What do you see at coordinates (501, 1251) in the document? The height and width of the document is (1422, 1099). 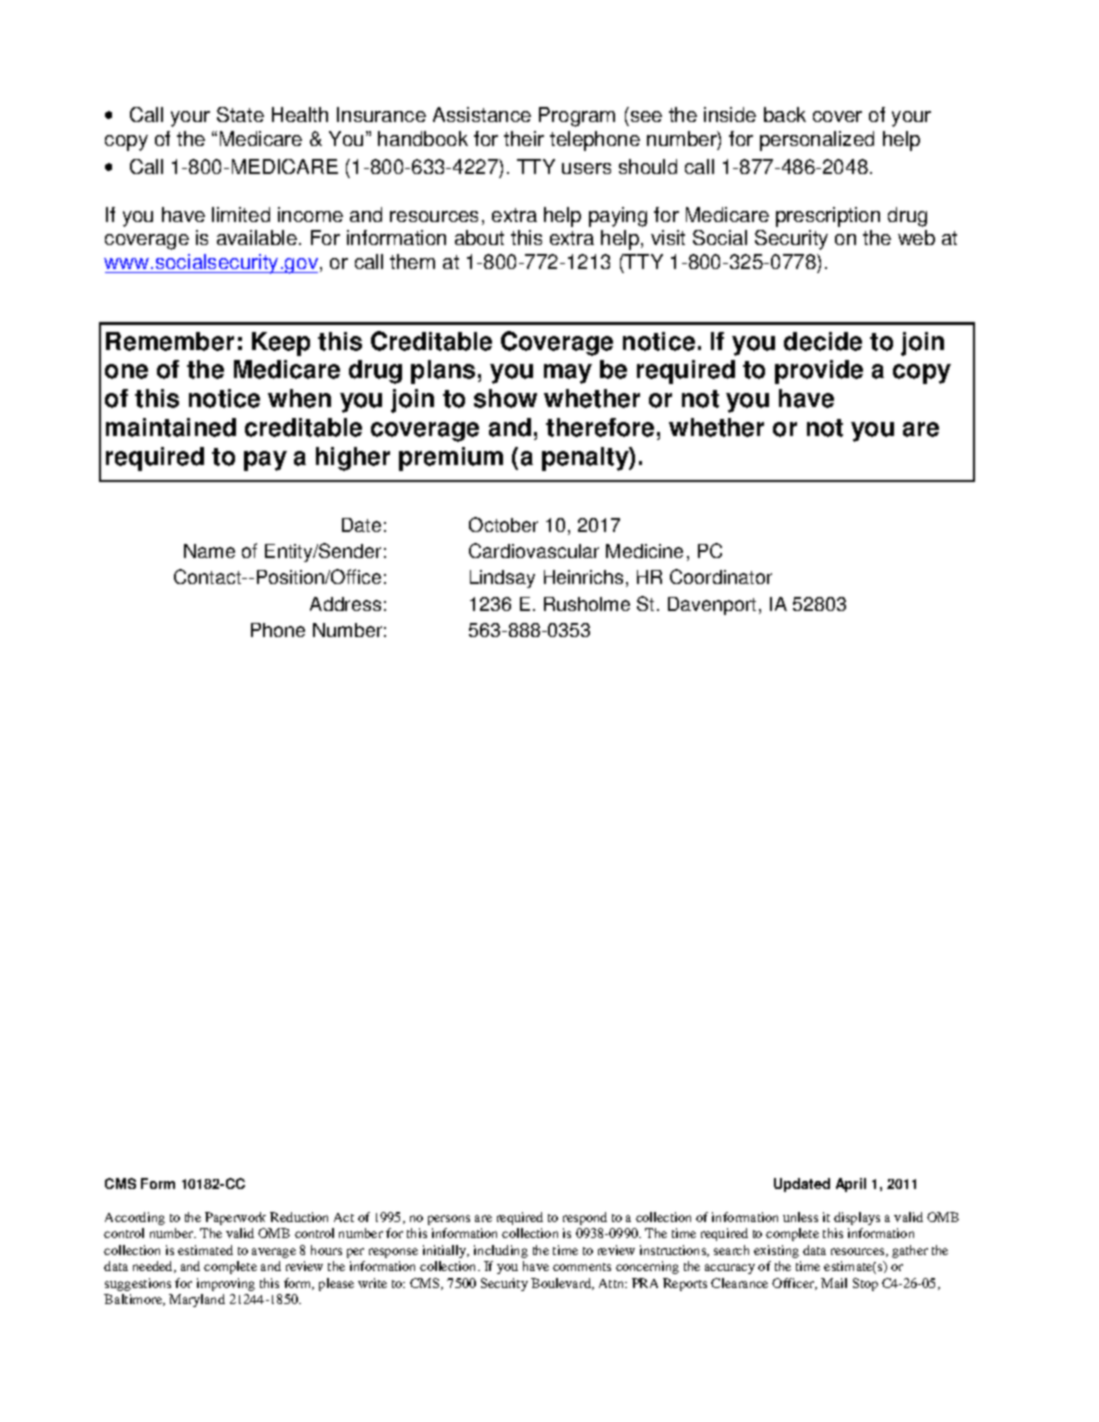 I see `including` at bounding box center [501, 1251].
